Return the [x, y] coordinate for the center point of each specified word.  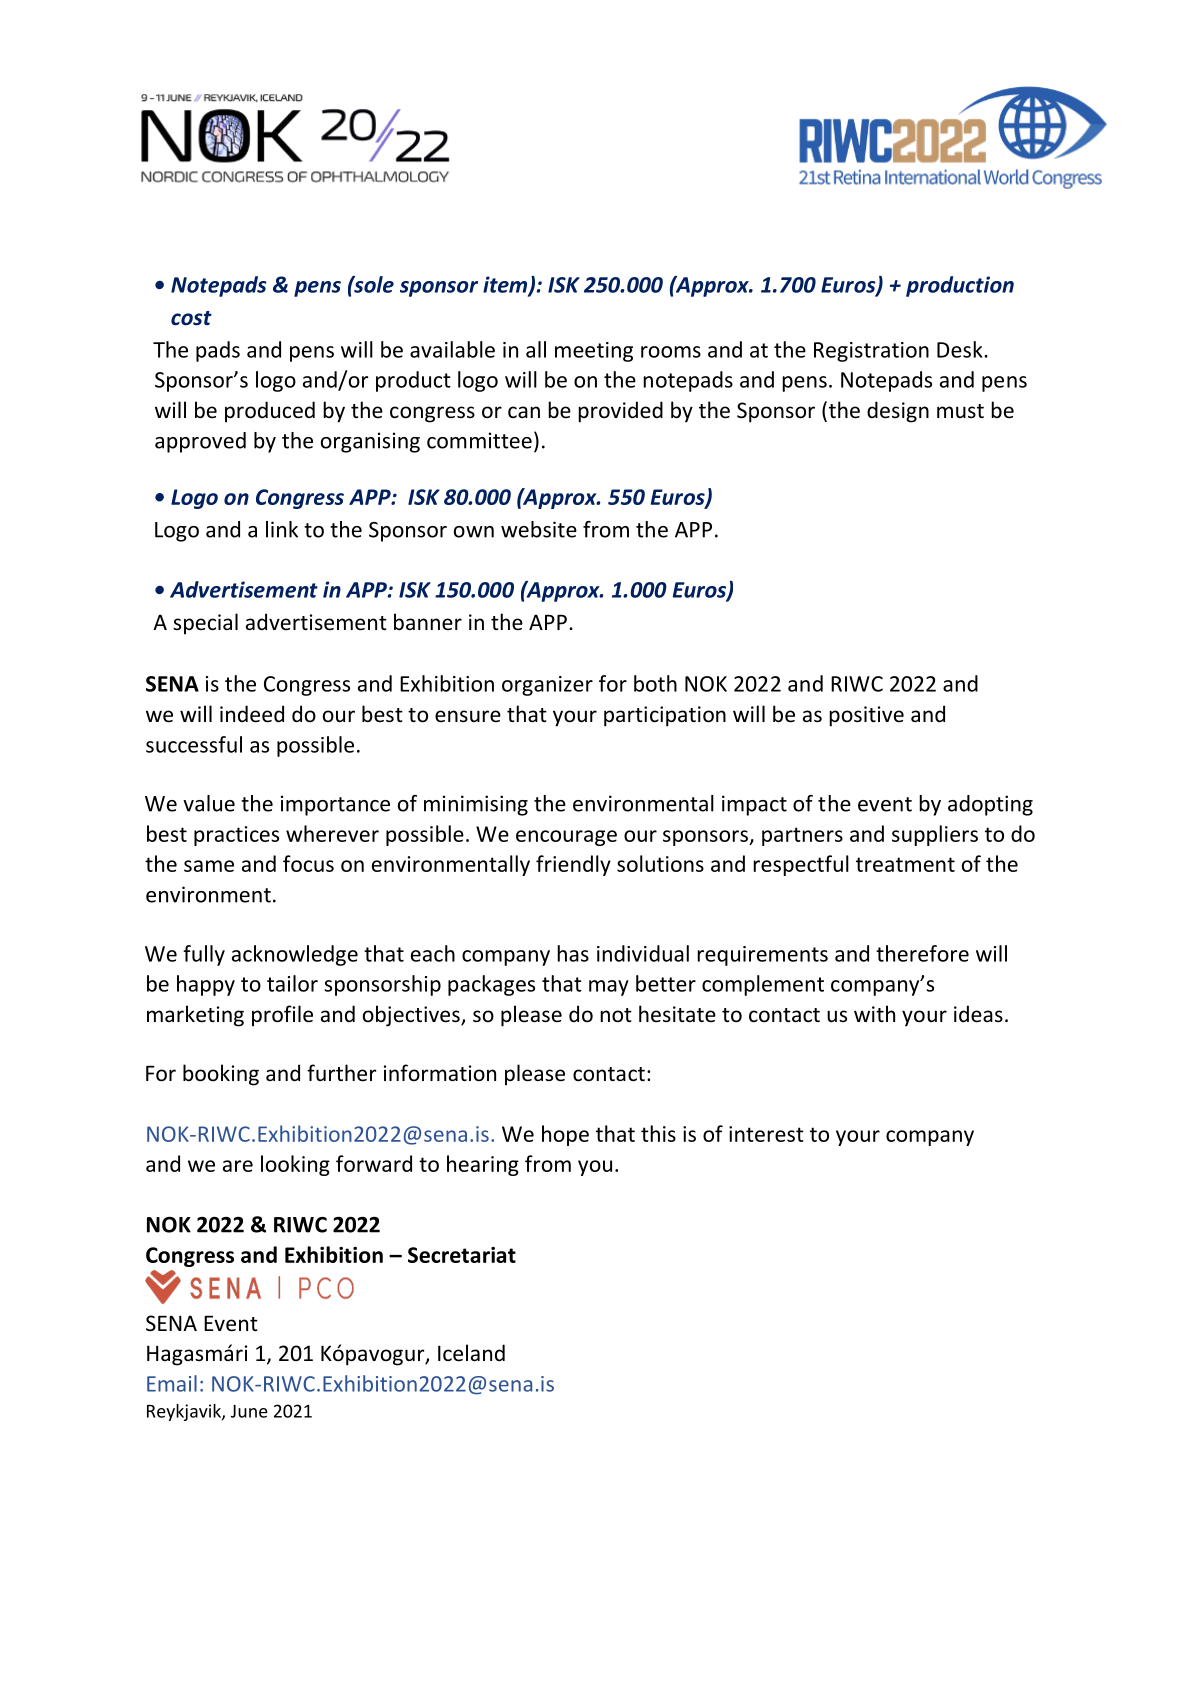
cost [191, 318]
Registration [871, 352]
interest [766, 1134]
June [249, 1411]
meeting [594, 352]
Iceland [471, 1353]
